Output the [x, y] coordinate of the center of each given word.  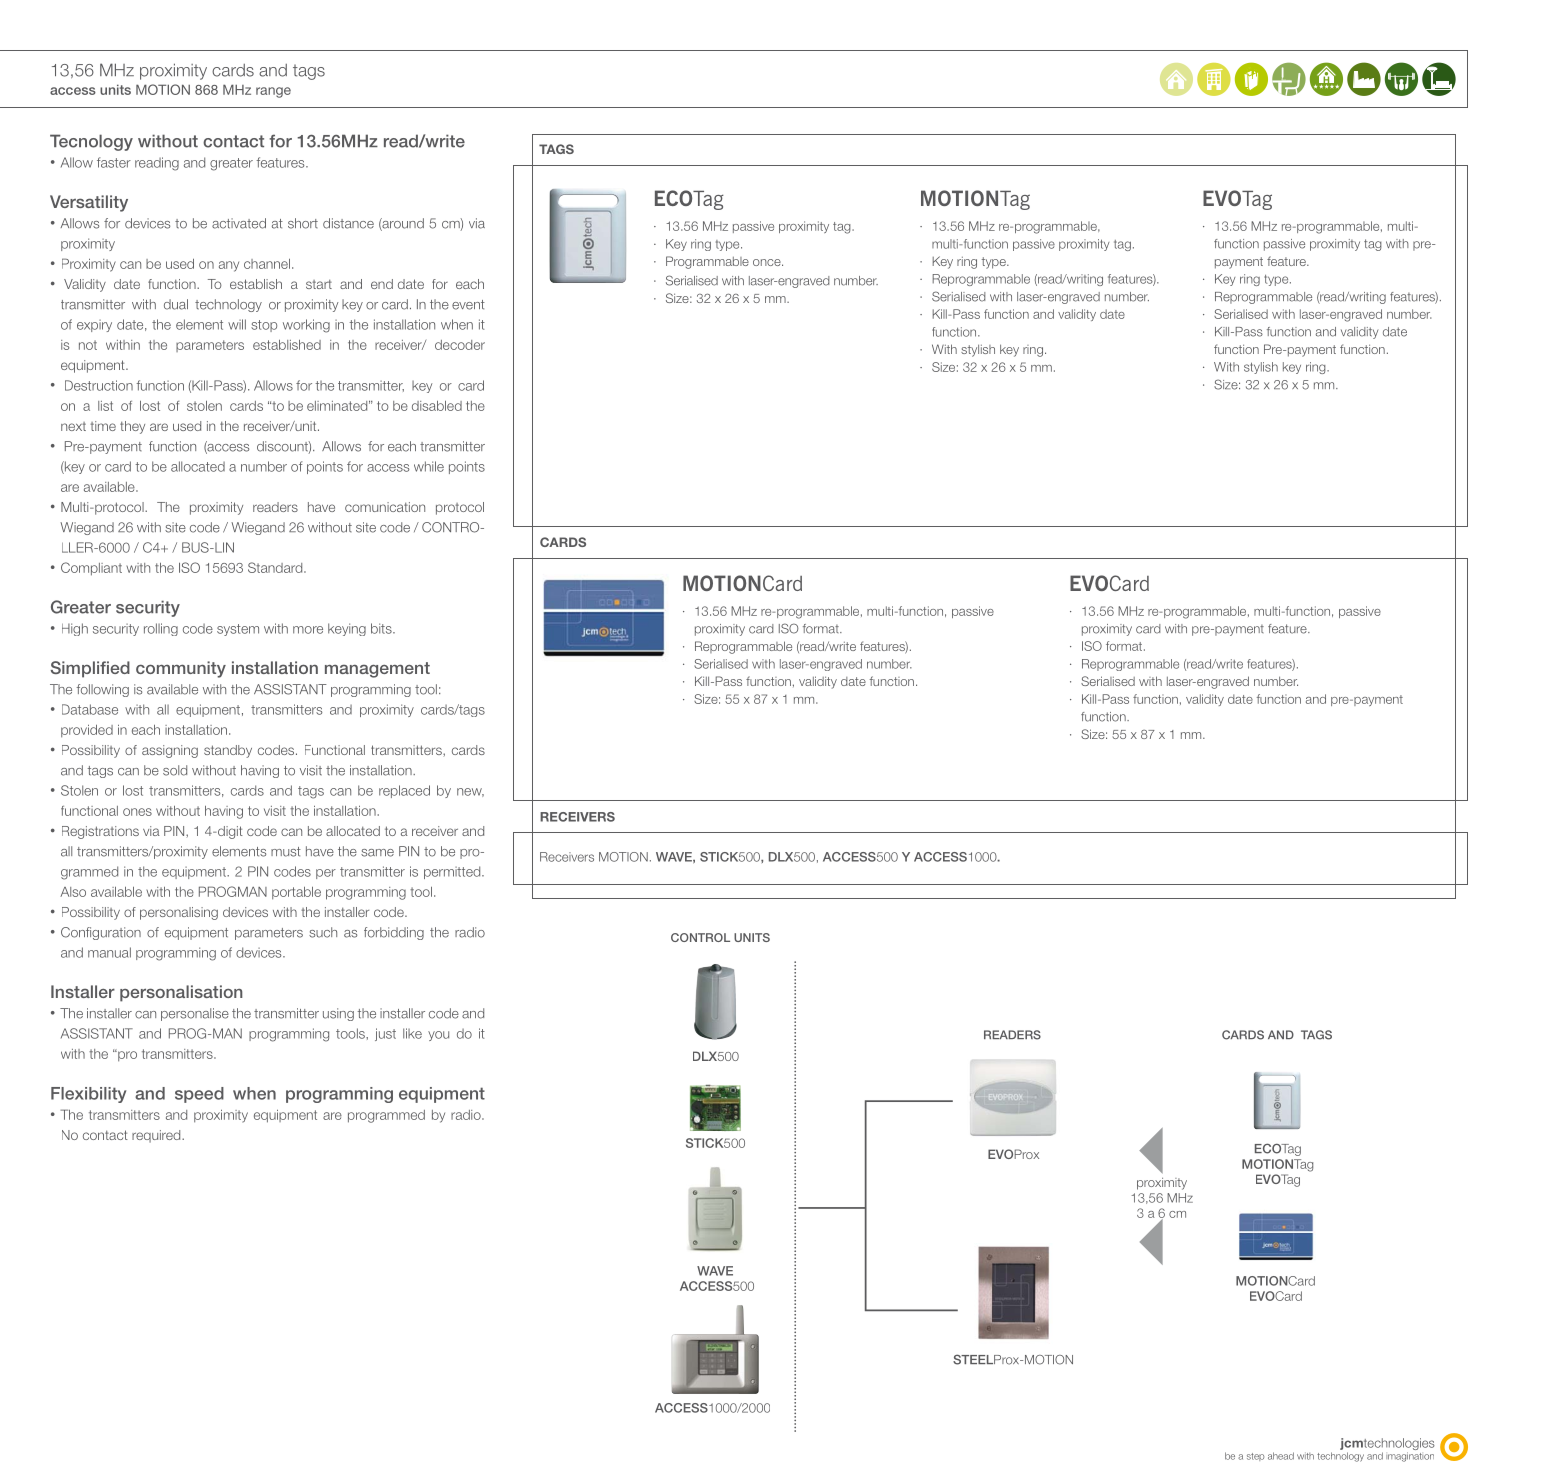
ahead [1281, 1456]
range [273, 92]
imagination [1410, 1457]
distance [348, 223]
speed [199, 1095]
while [429, 466]
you [438, 1036]
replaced [404, 791]
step [1255, 1457]
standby [228, 751]
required [157, 1136]
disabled [437, 406]
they [132, 427]
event [468, 305]
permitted [453, 872]
